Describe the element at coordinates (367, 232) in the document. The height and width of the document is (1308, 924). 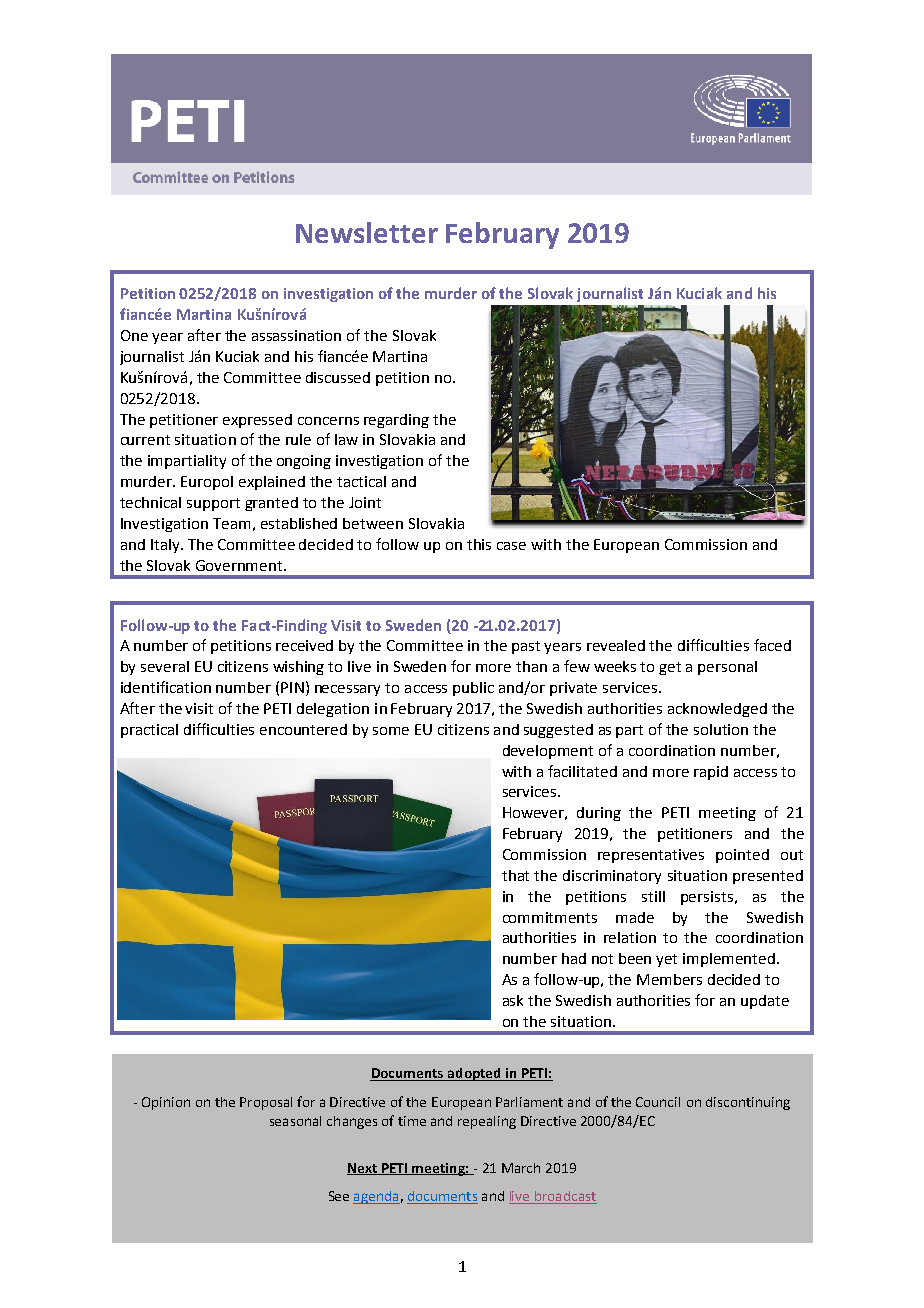
I see `Newsletter` at that location.
